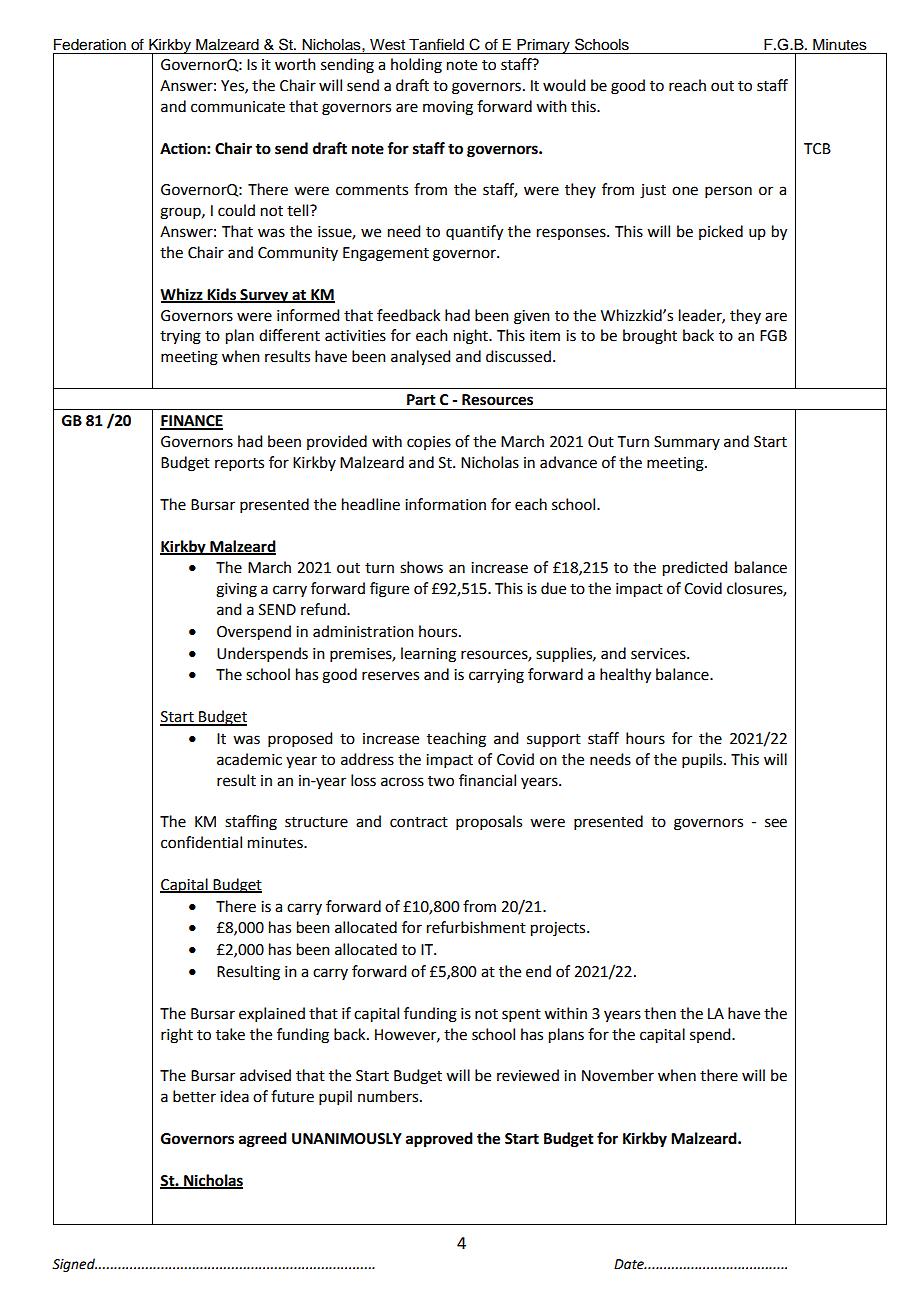  Describe the element at coordinates (630, 1264) in the page. I see `Date` at that location.
